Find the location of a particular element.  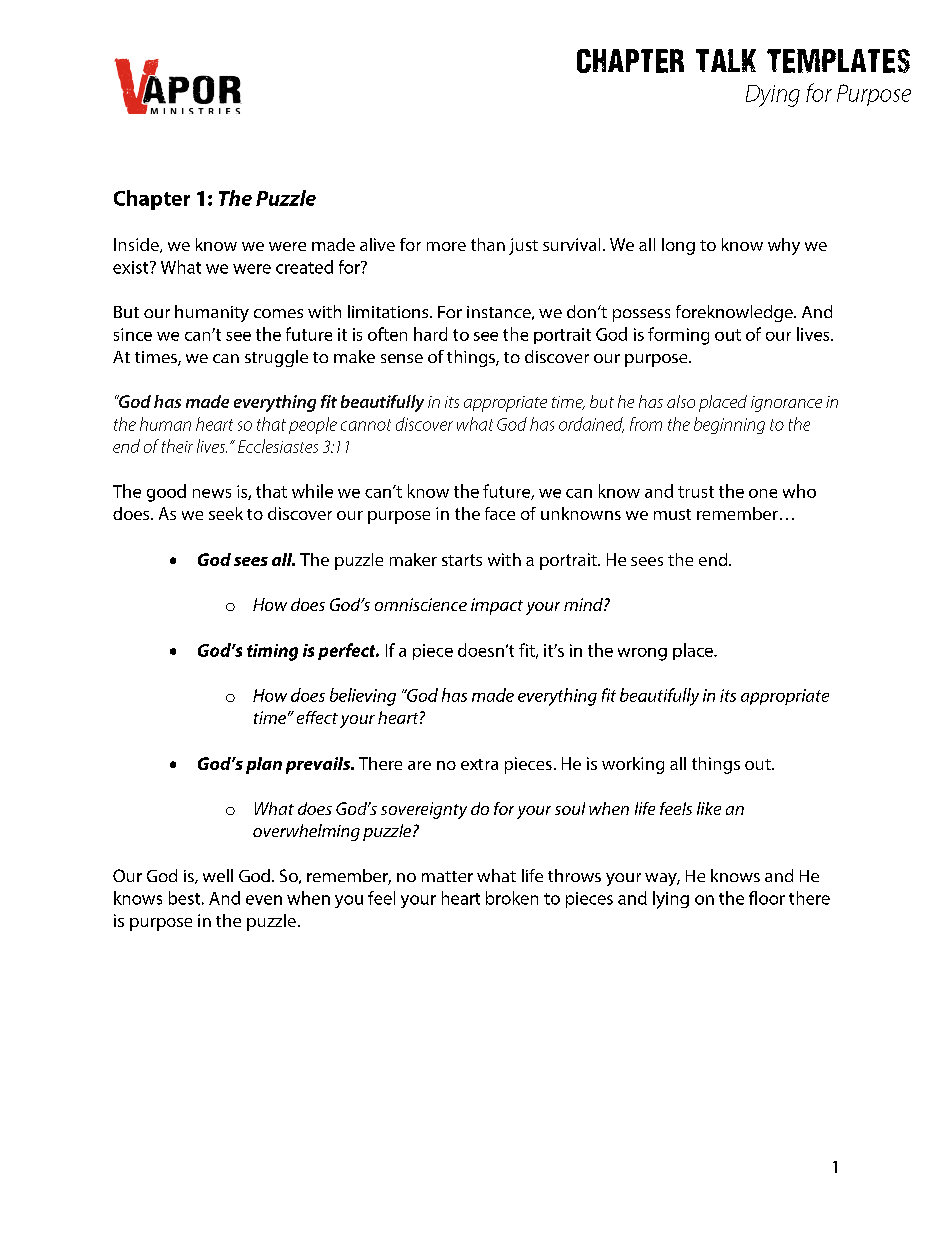

timing is located at coordinates (272, 652).
